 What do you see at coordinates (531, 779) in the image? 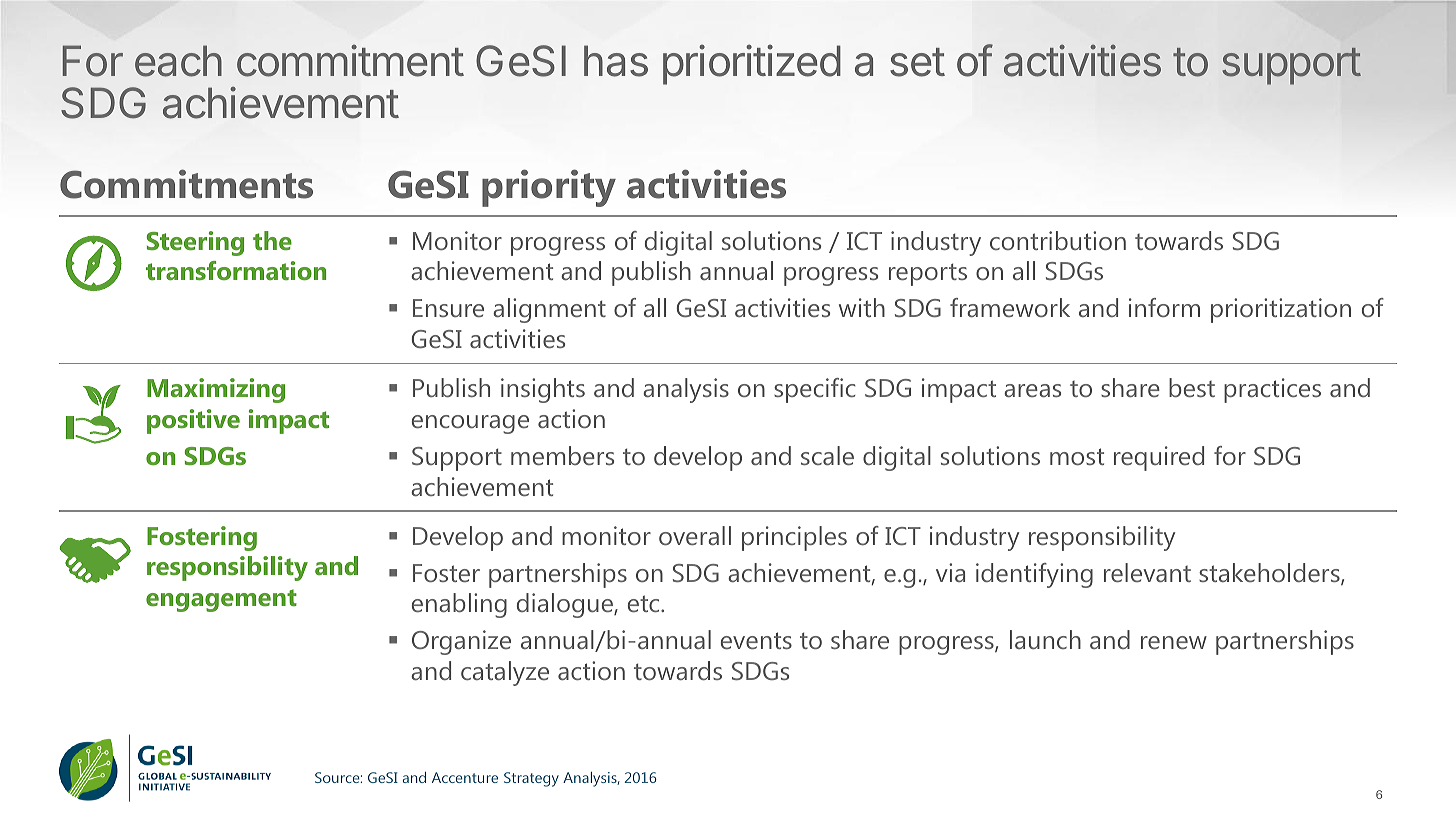
I see `Strategy` at bounding box center [531, 779].
